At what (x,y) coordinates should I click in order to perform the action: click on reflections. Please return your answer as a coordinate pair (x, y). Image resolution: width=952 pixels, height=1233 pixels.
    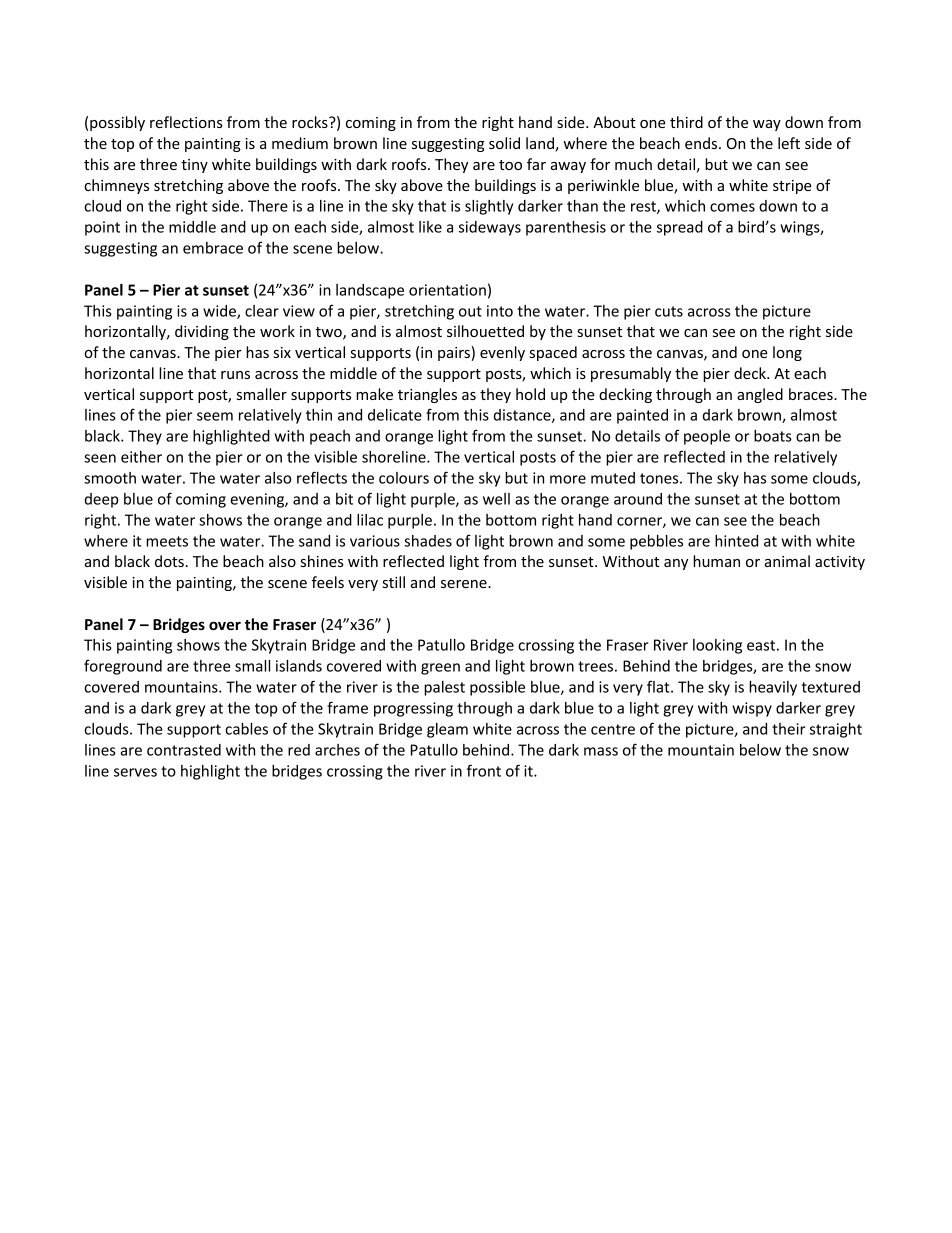
    Looking at the image, I should click on (186, 122).
